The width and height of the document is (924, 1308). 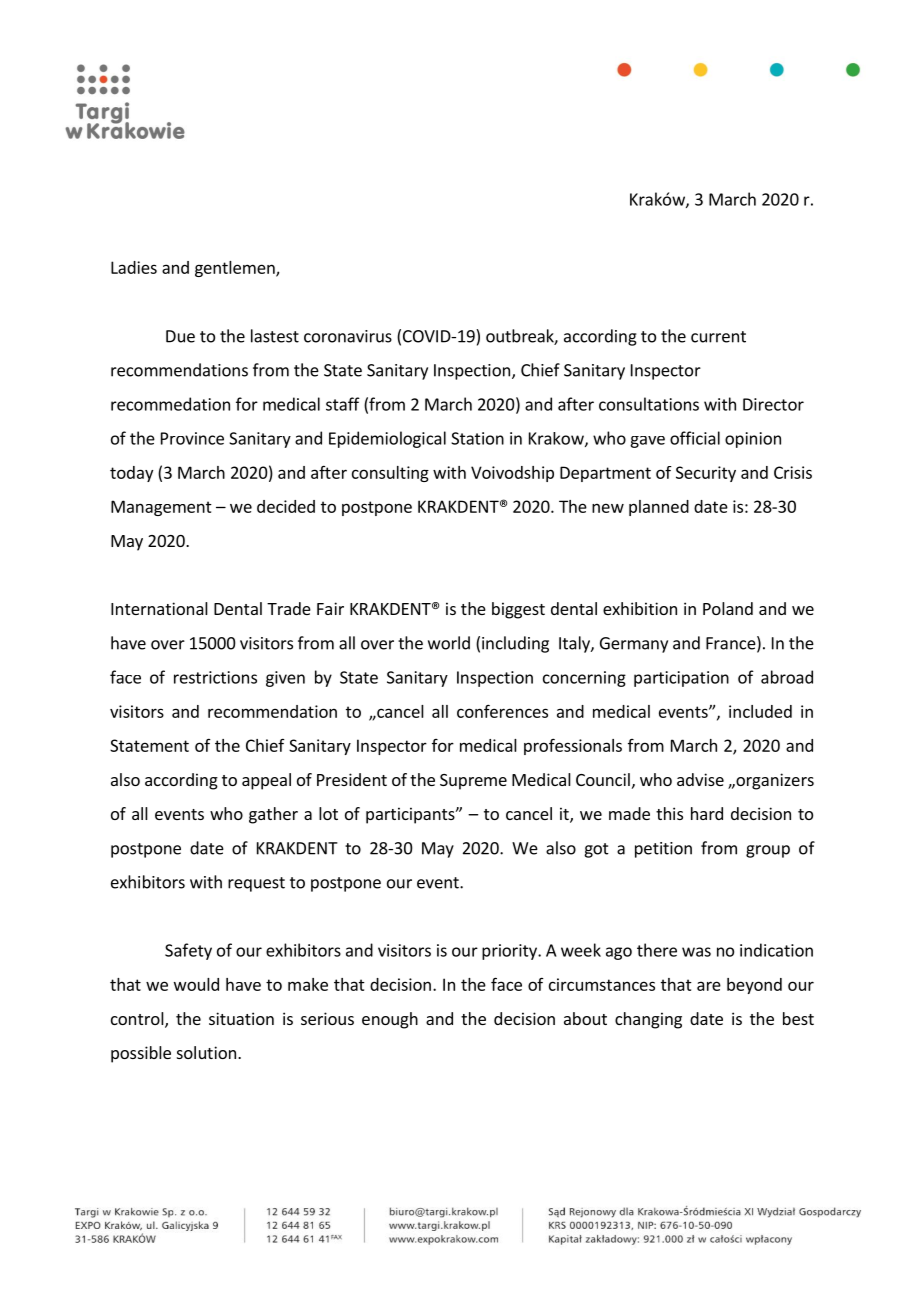 What do you see at coordinates (510, 952) in the document?
I see `priority` at bounding box center [510, 952].
